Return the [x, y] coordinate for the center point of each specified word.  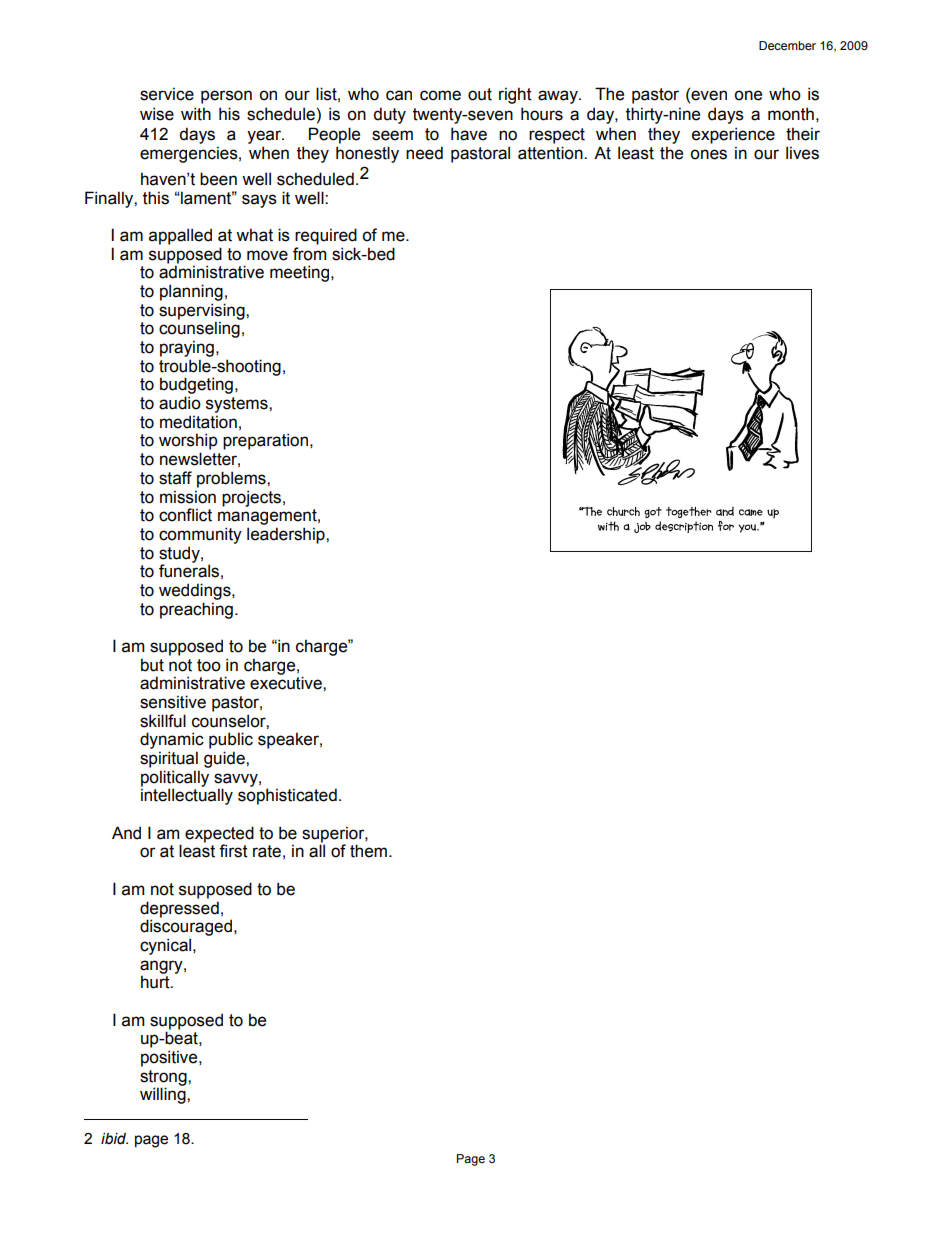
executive [287, 683]
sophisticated [287, 796]
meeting [299, 273]
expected [219, 835]
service [167, 94]
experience [733, 135]
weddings [196, 591]
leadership [287, 535]
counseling [199, 329]
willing [164, 1095]
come [440, 95]
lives [802, 153]
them [368, 851]
